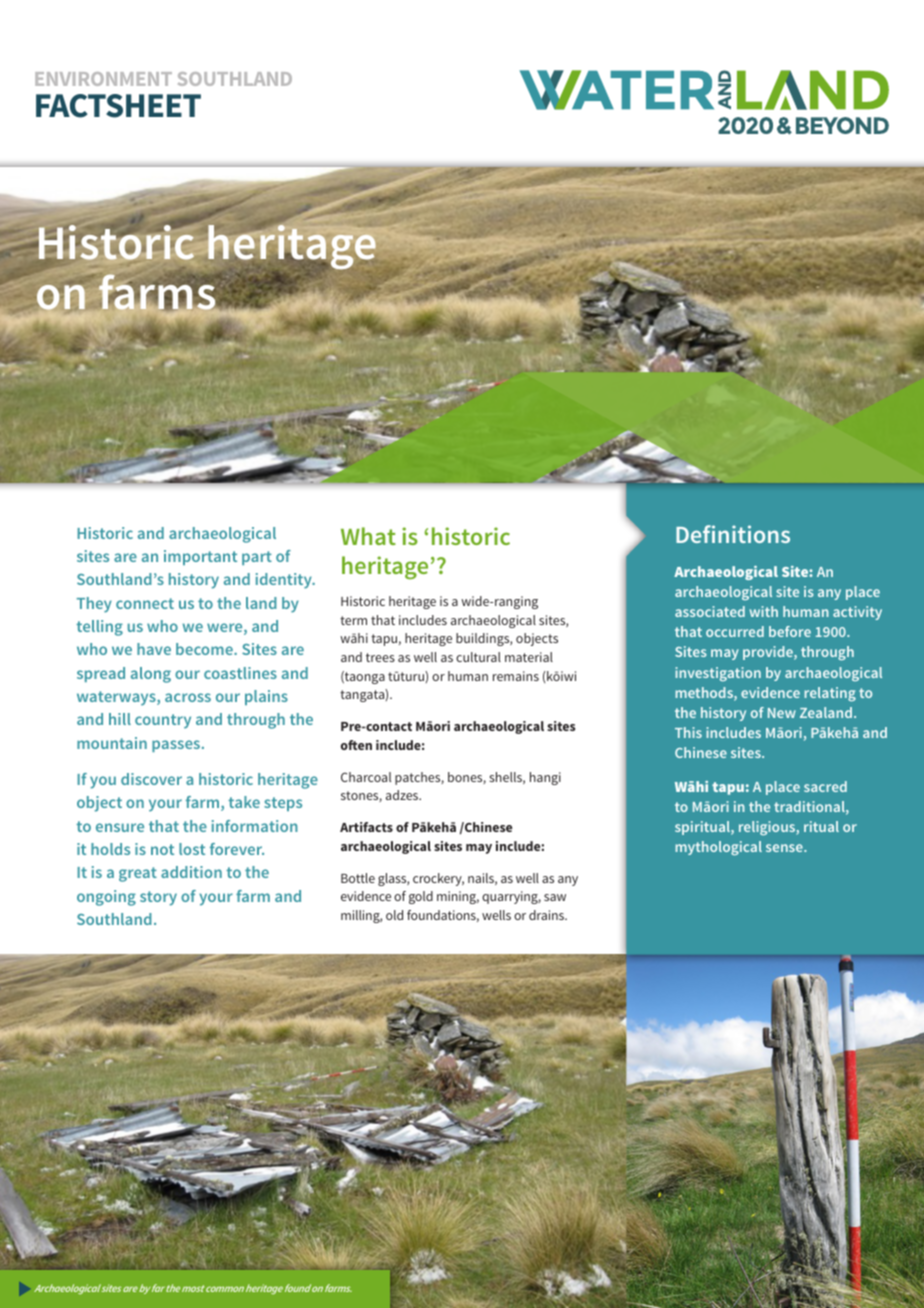  Describe the element at coordinates (368, 536) in the document. I see `What` at that location.
